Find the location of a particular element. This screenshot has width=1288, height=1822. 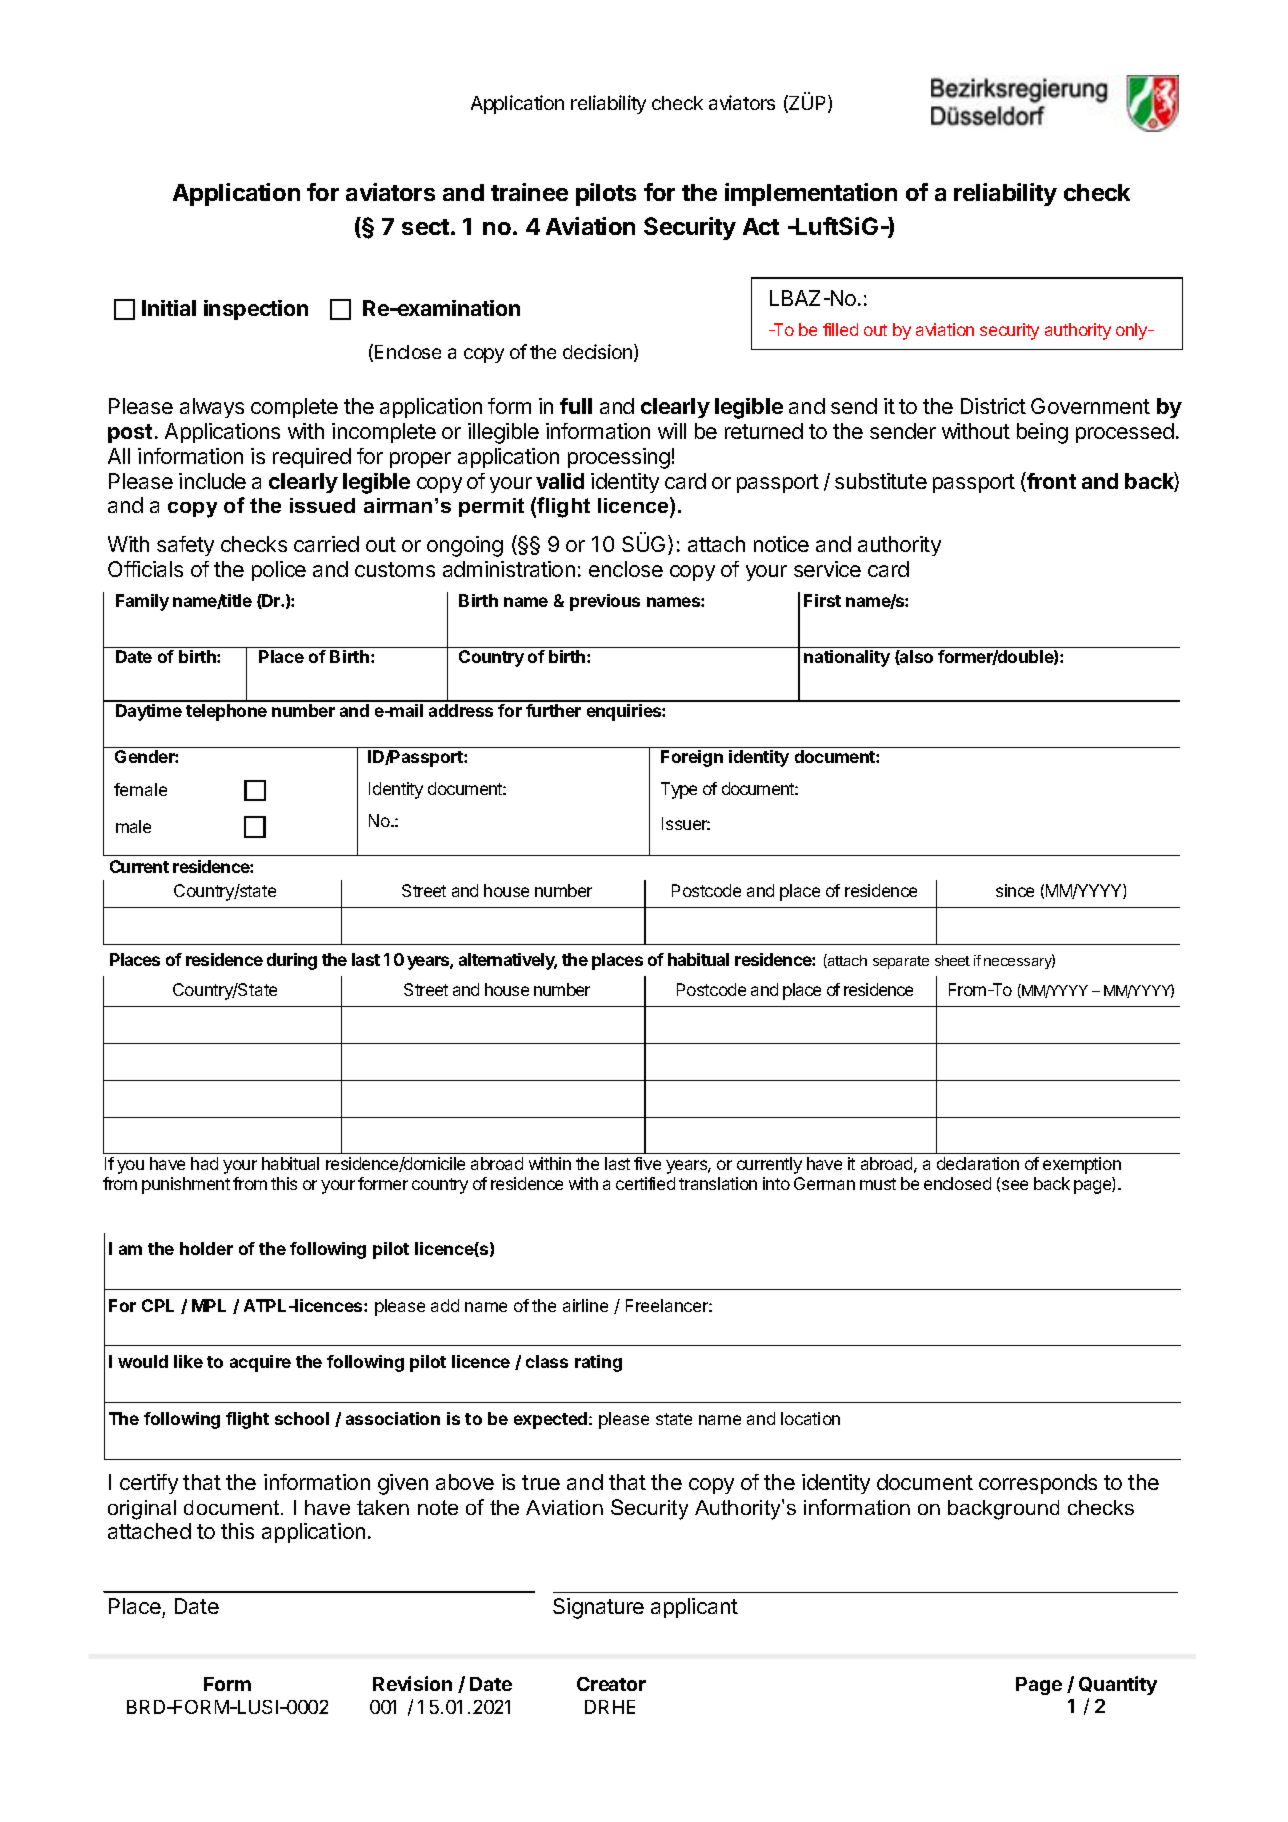

during is located at coordinates (292, 961).
